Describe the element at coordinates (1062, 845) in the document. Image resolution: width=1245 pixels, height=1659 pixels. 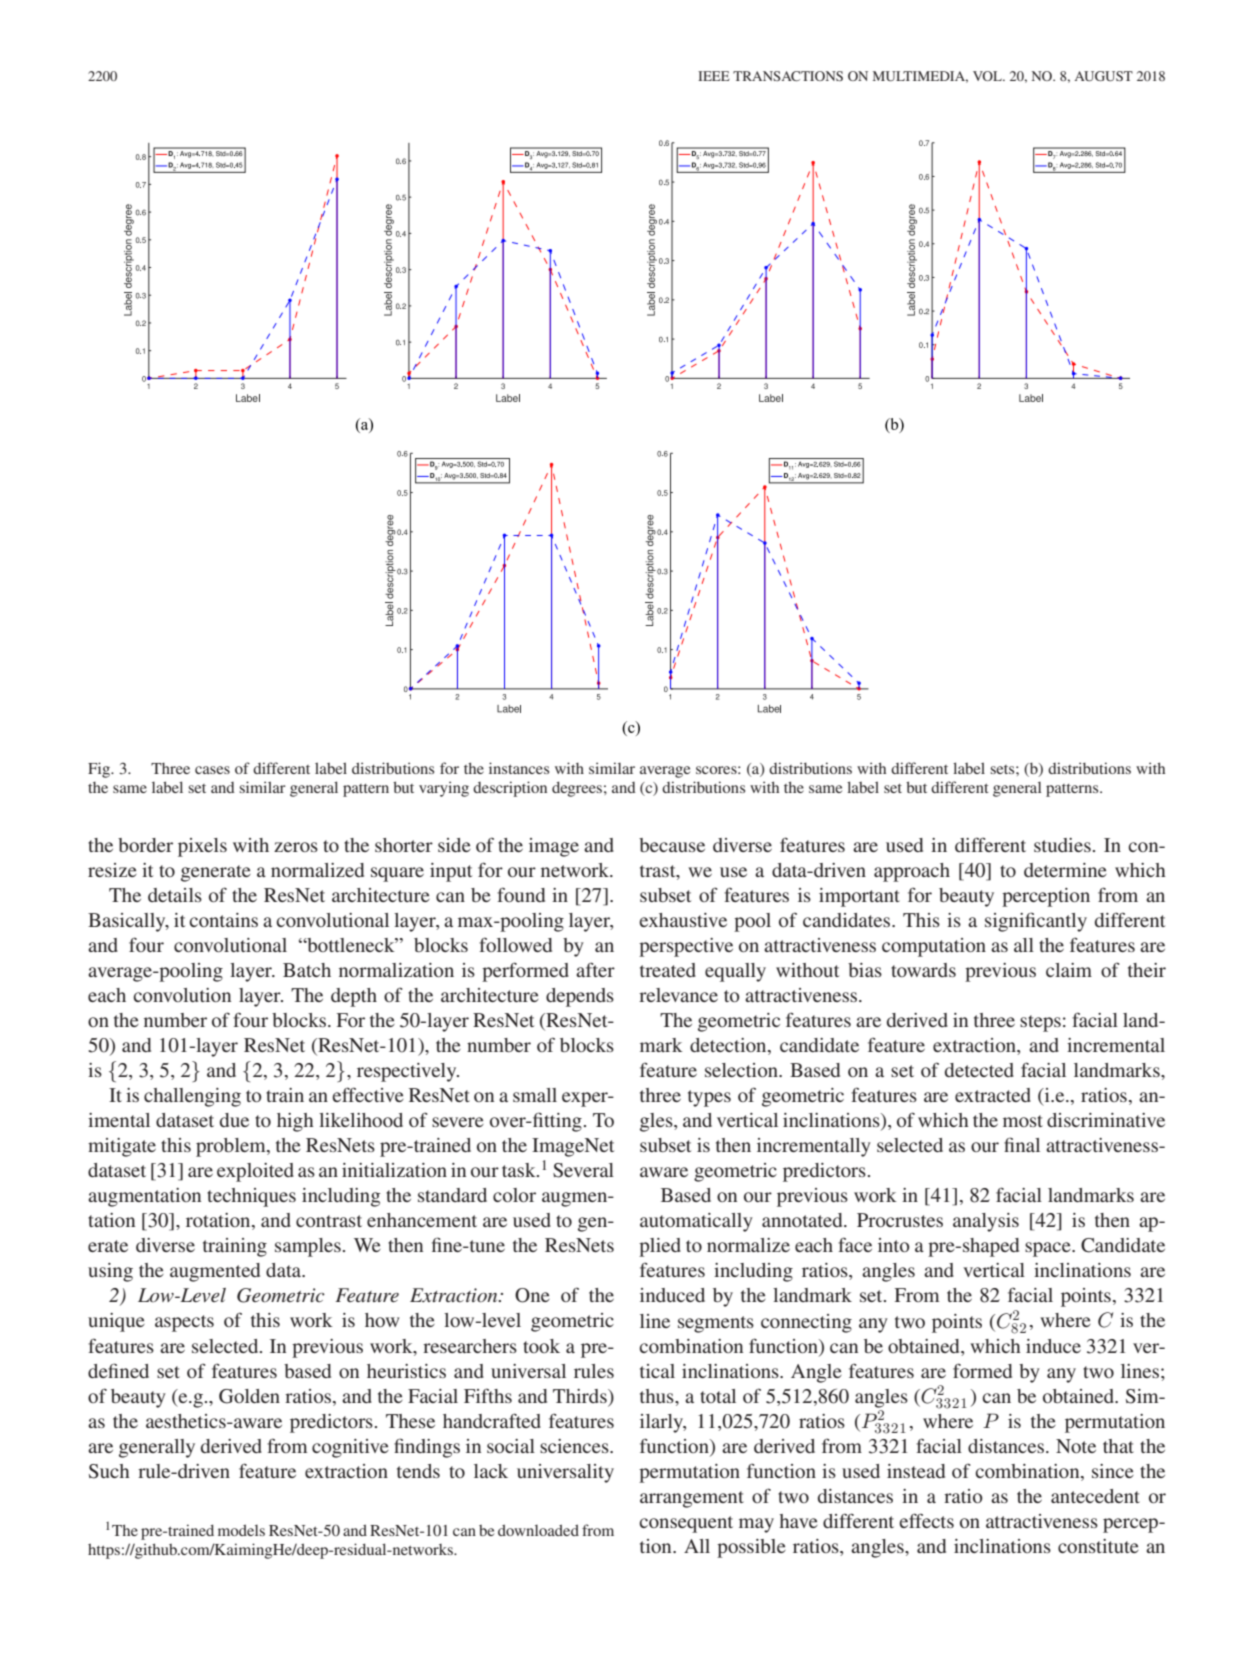
I see `studies` at that location.
